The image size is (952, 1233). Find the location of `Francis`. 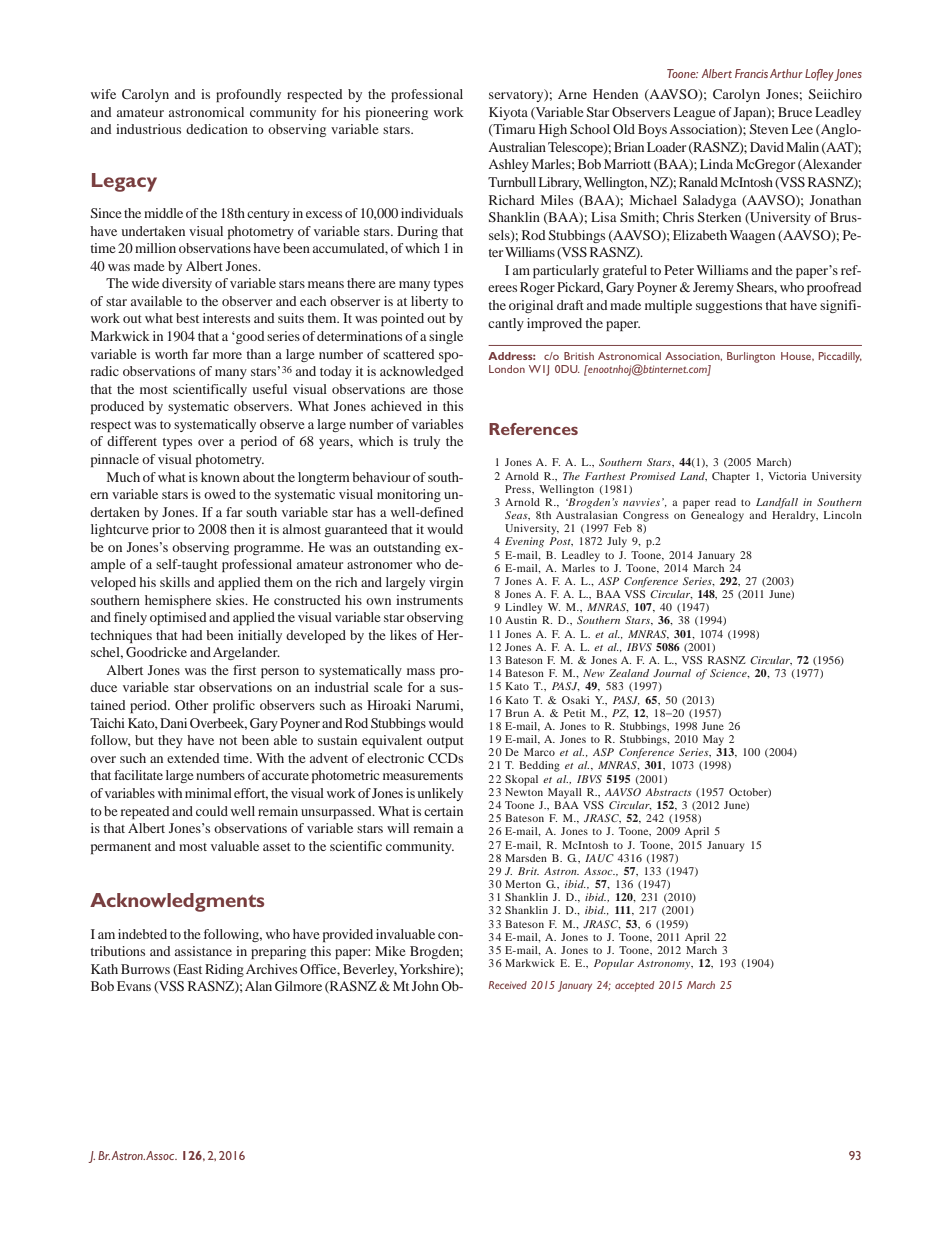

Francis is located at coordinates (751, 73).
